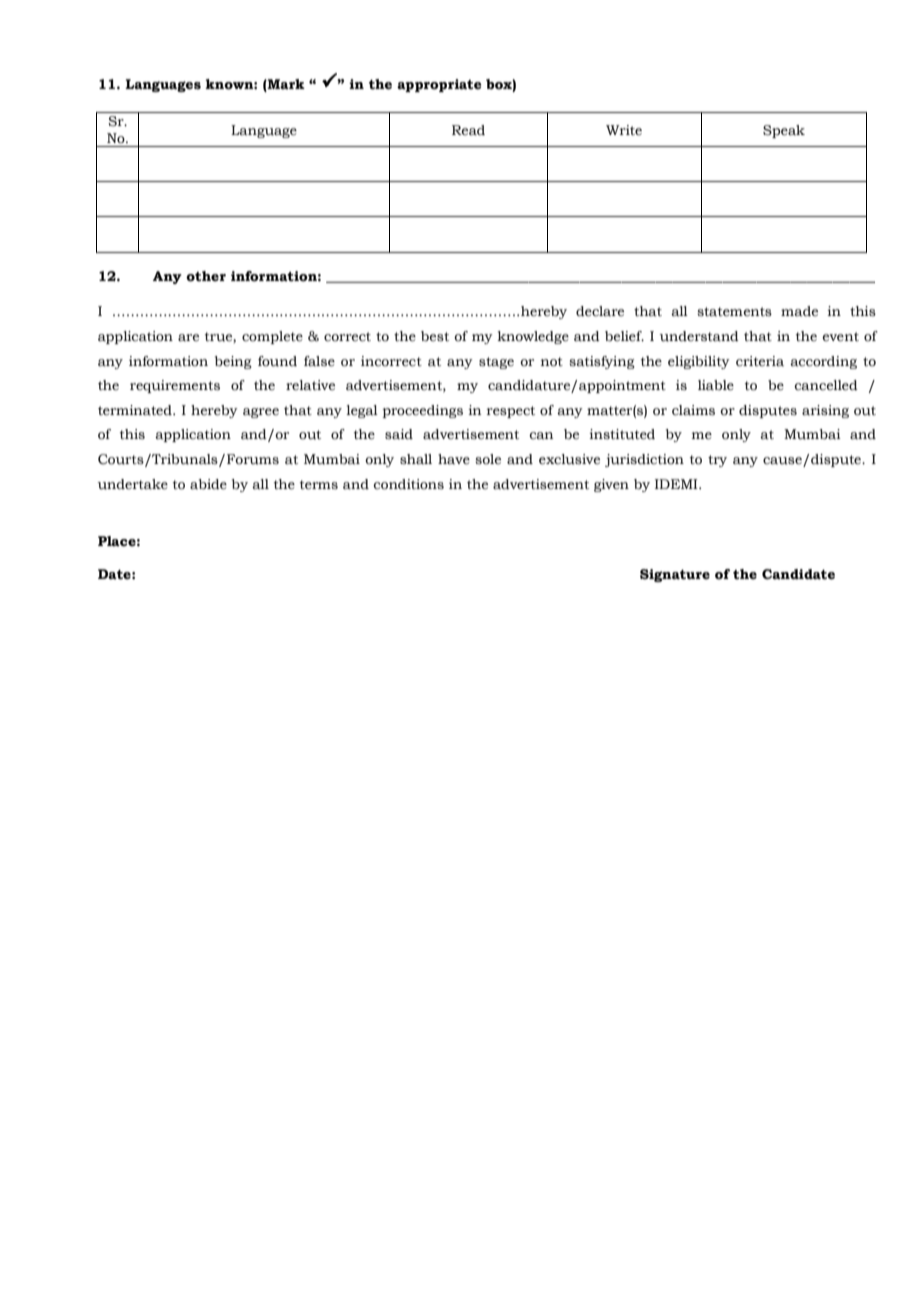  What do you see at coordinates (675, 575) in the screenshot?
I see `Signature` at bounding box center [675, 575].
